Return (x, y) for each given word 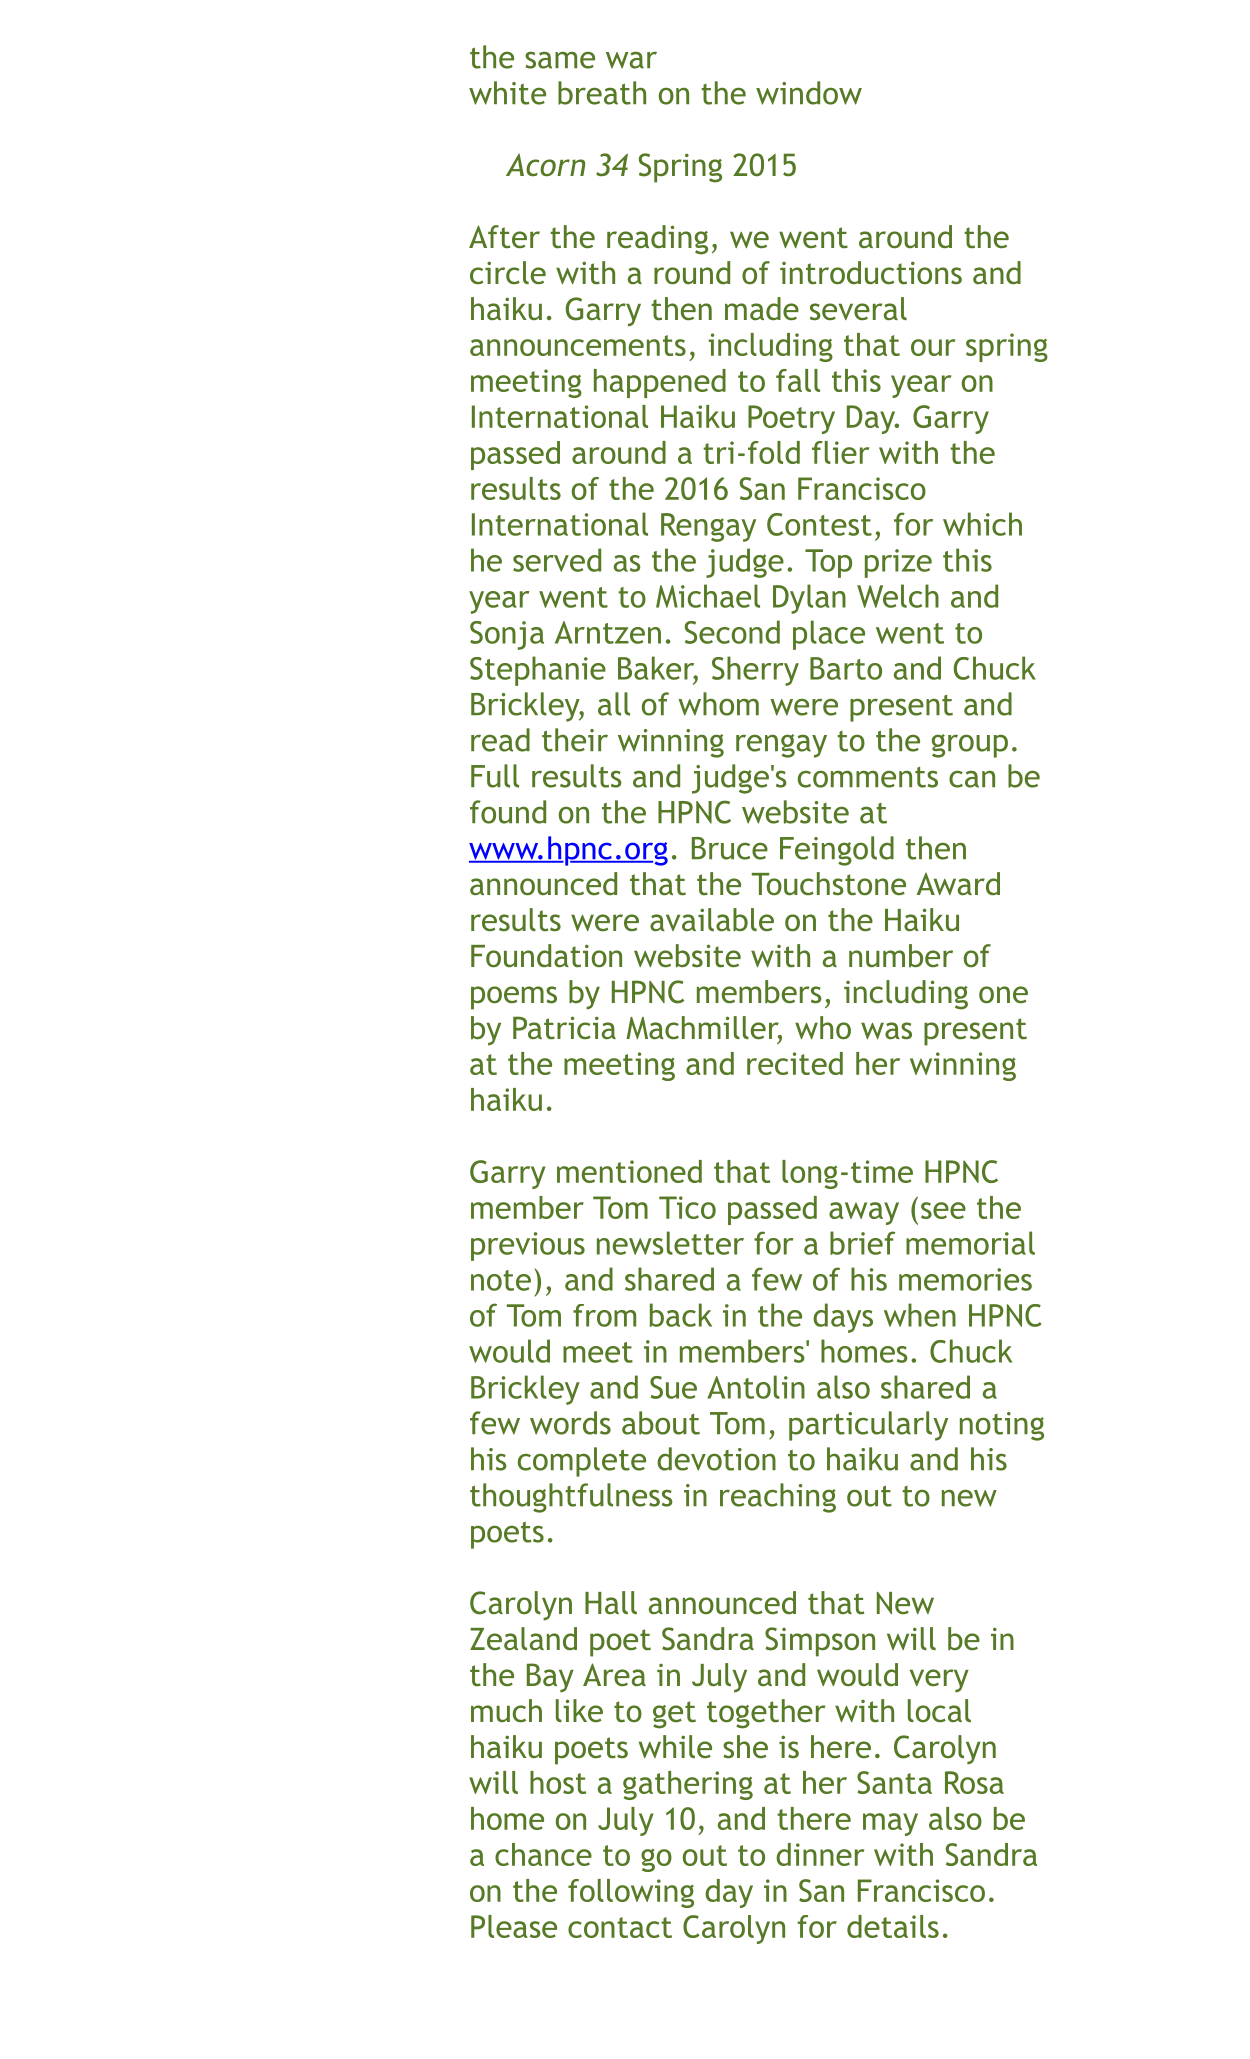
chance (543, 1854)
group (970, 746)
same (560, 60)
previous (528, 1246)
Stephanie (538, 671)
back (681, 1315)
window (809, 93)
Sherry (755, 671)
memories (965, 1279)
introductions (871, 272)
